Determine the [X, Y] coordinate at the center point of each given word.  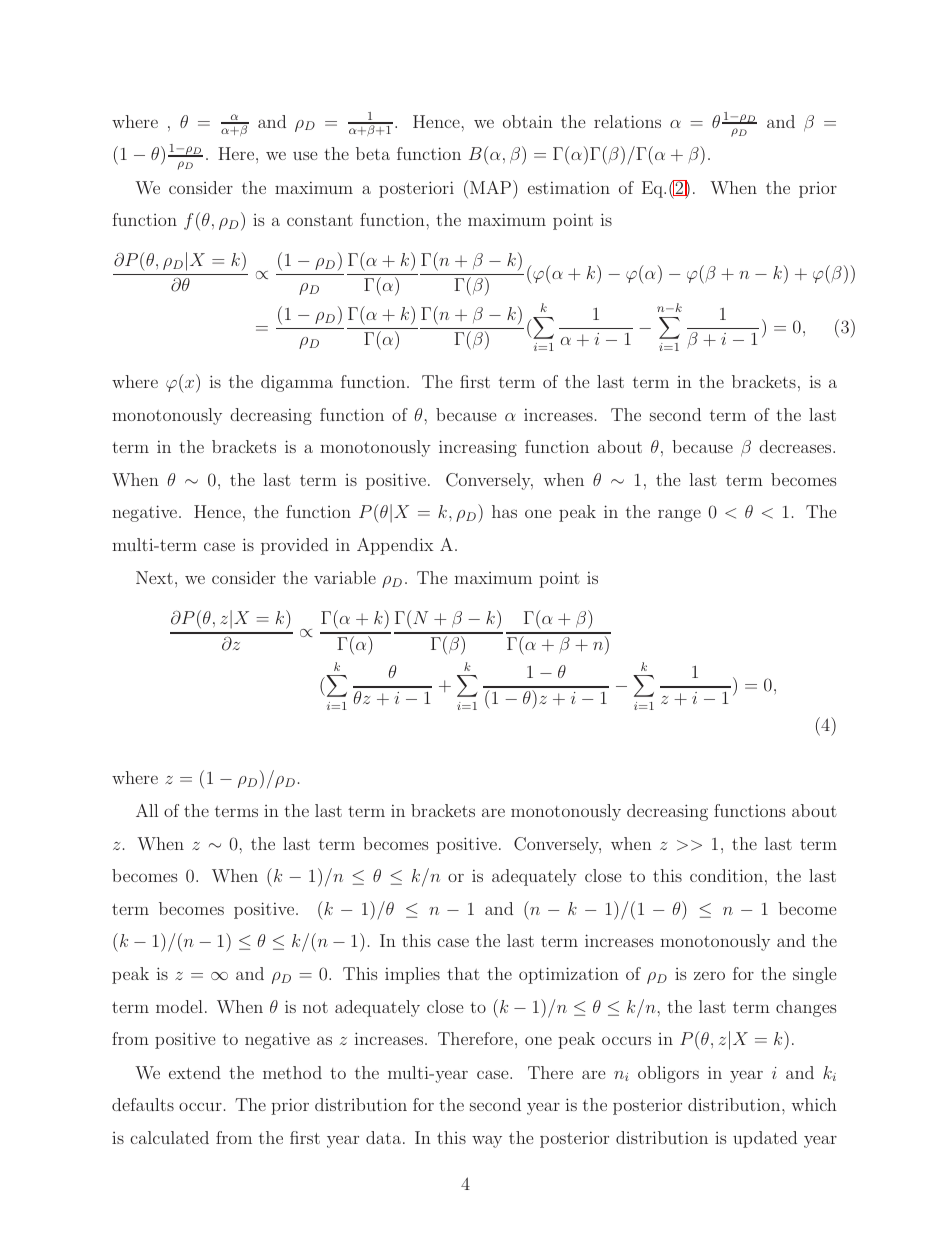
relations [627, 121]
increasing [478, 448]
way [487, 1141]
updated [765, 1139]
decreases [796, 446]
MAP [492, 187]
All [147, 810]
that [463, 973]
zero [709, 975]
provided [294, 546]
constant [320, 220]
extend [195, 1072]
